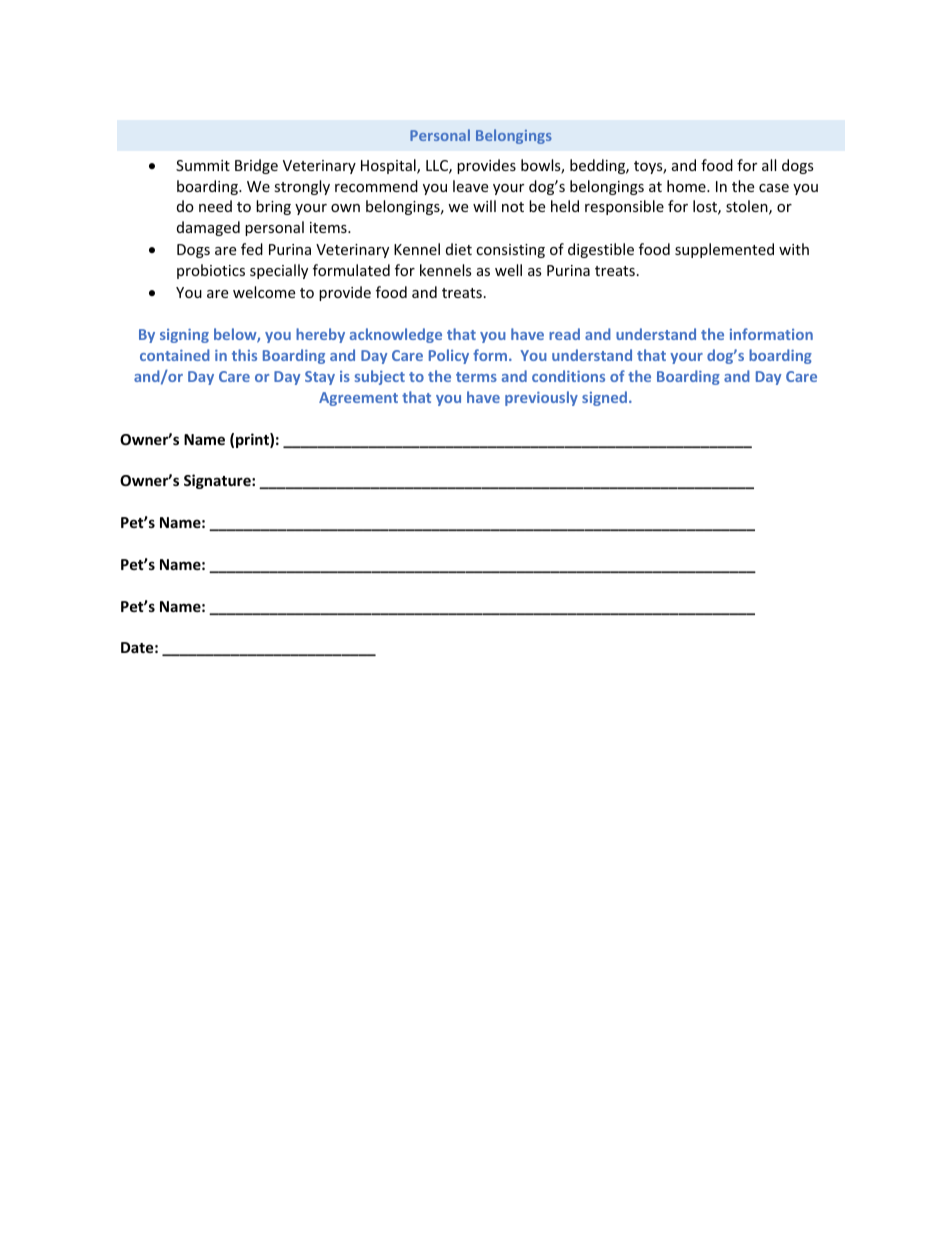 The width and height of the document is (952, 1233). What do you see at coordinates (459, 249) in the document?
I see `diet` at bounding box center [459, 249].
